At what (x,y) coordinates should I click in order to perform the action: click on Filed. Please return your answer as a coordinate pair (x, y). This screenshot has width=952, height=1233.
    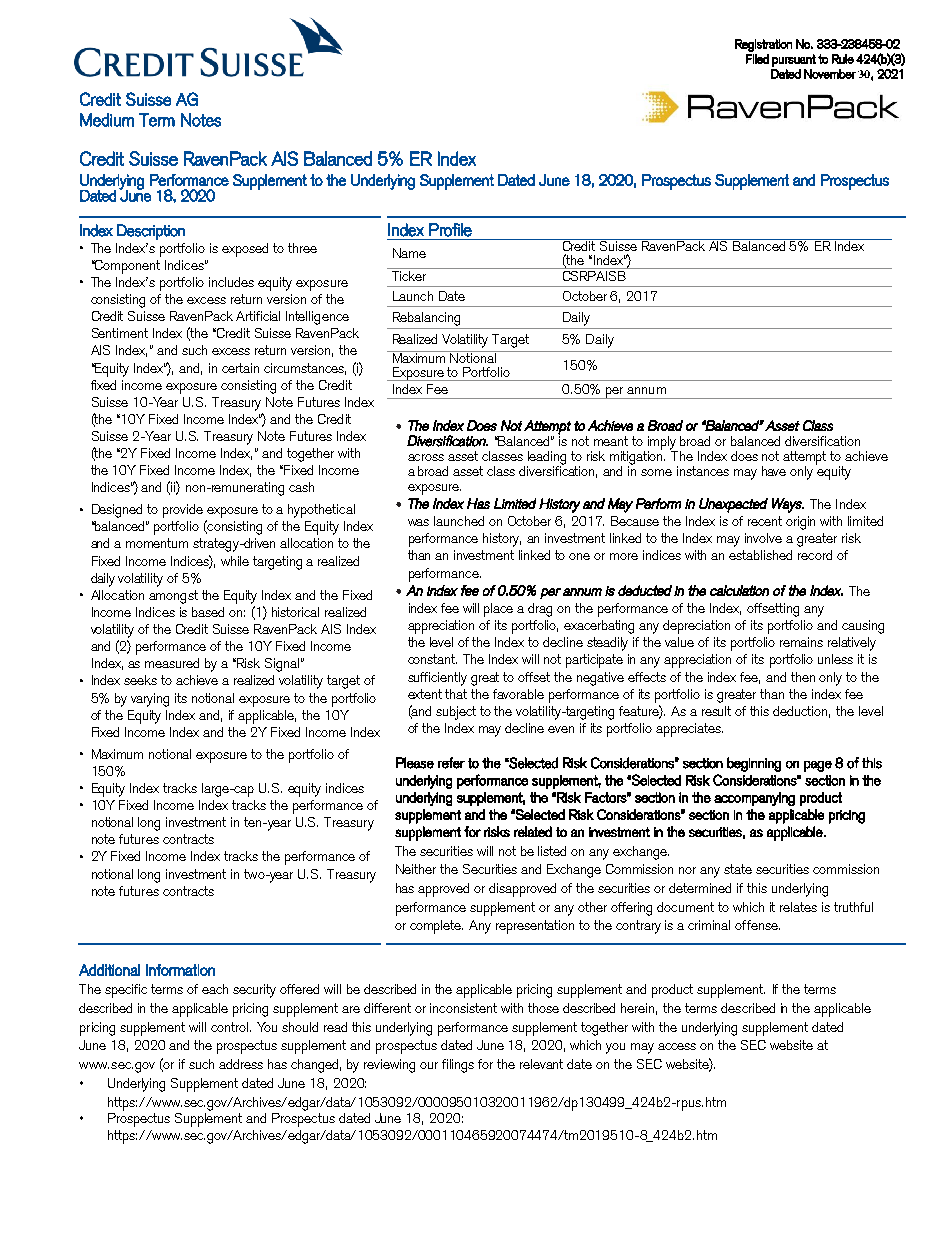
    Looking at the image, I should click on (757, 59).
